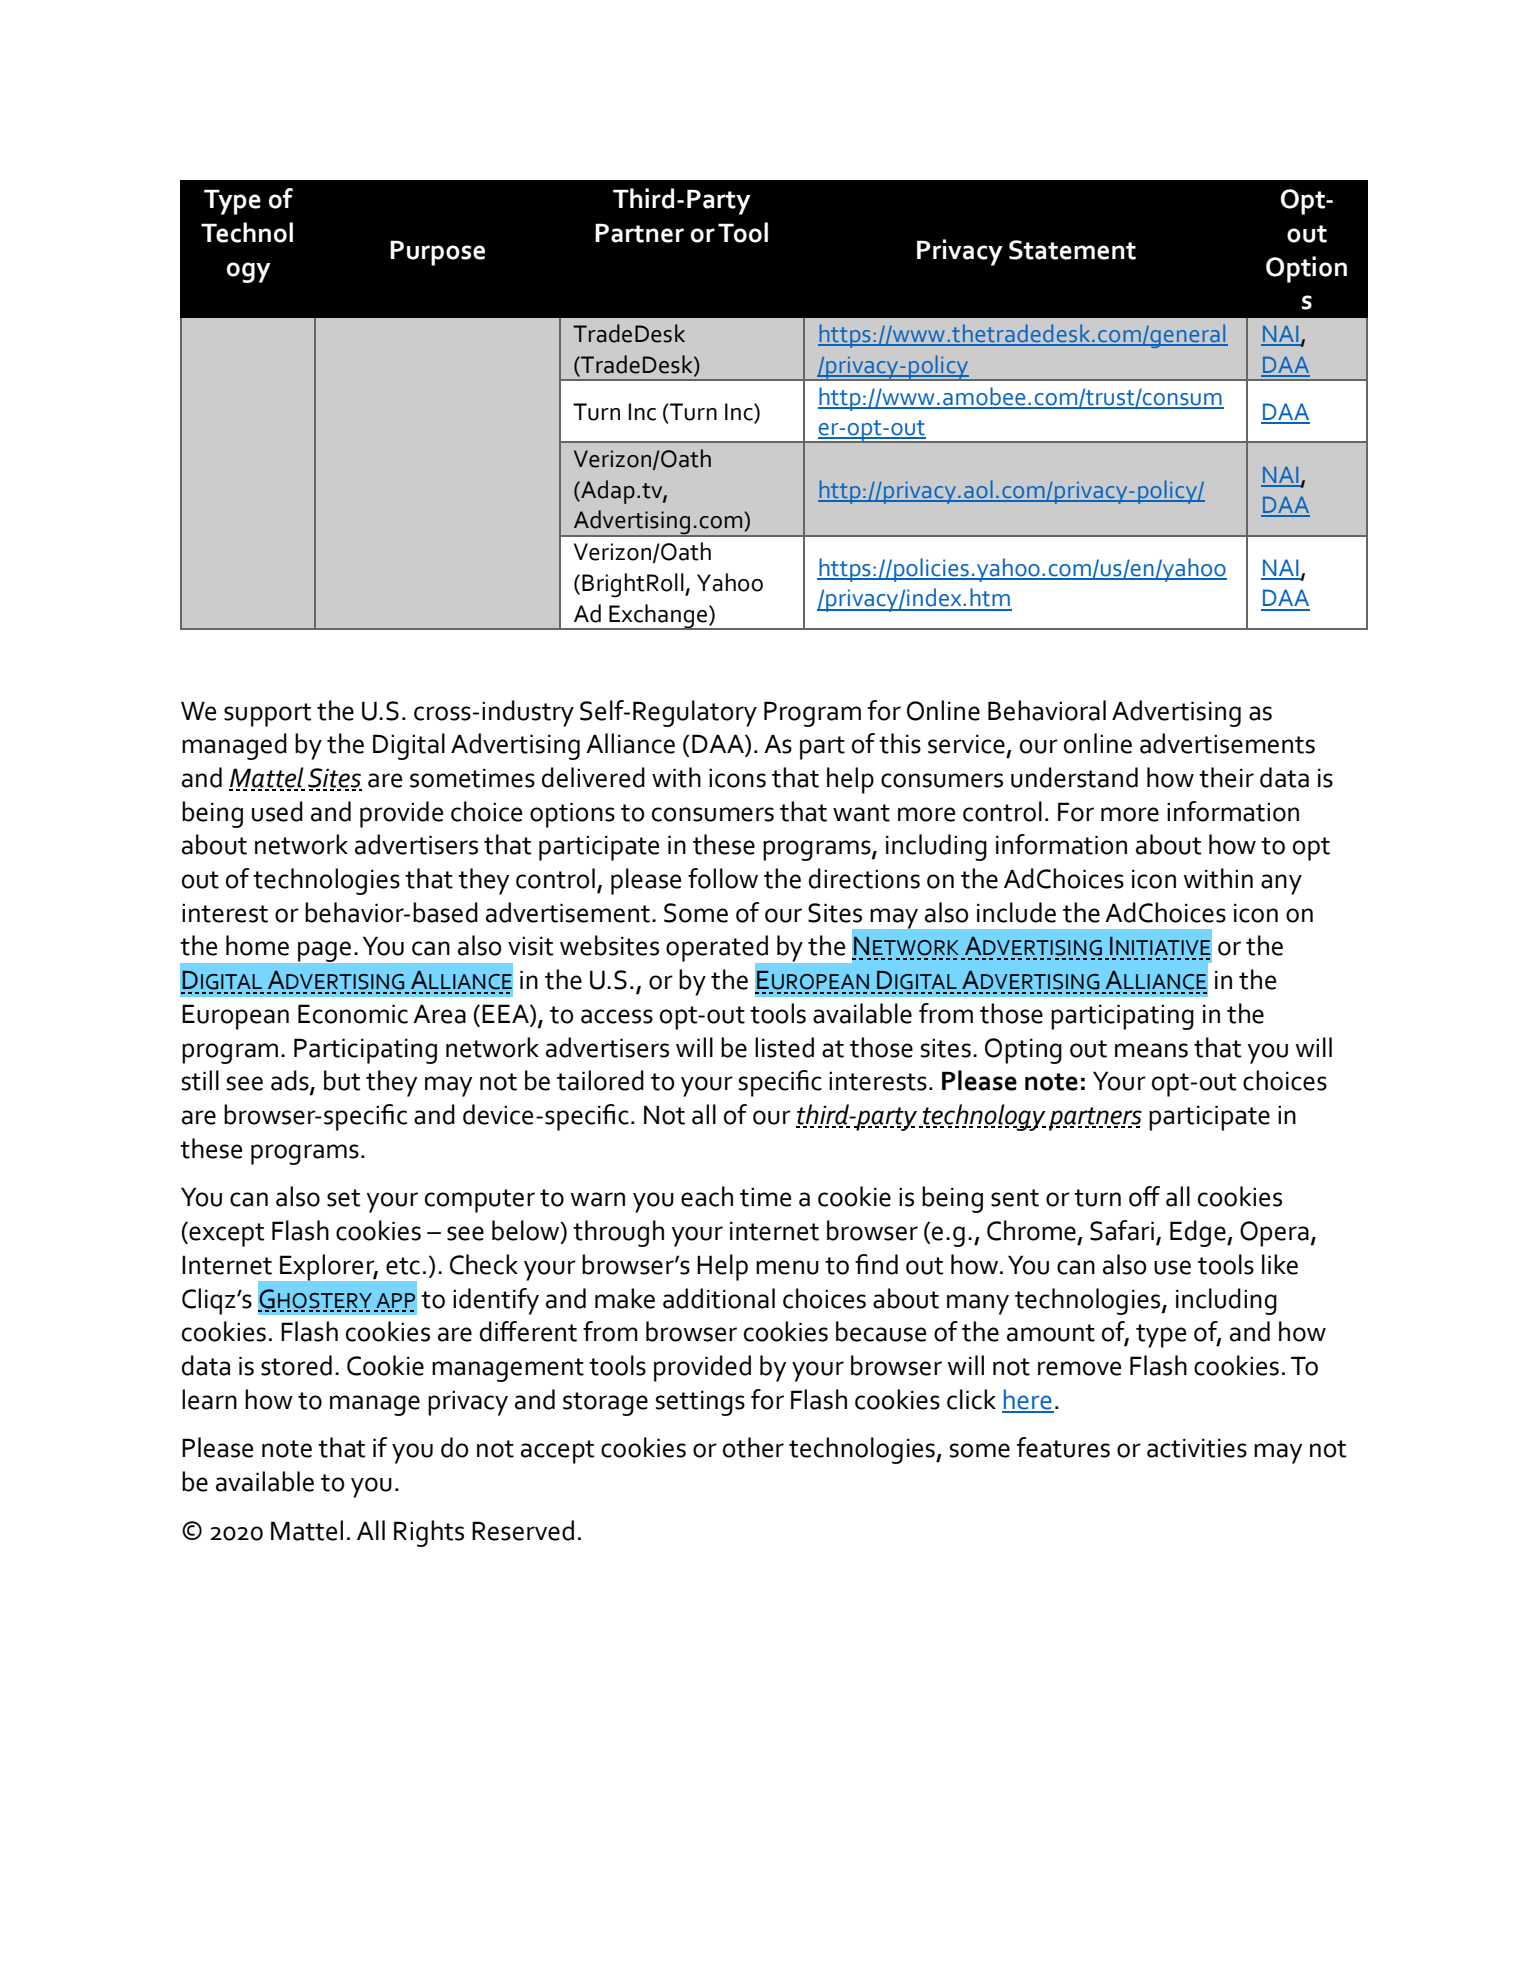 Image resolution: width=1536 pixels, height=1988 pixels. What do you see at coordinates (225, 1234) in the document?
I see `except` at bounding box center [225, 1234].
